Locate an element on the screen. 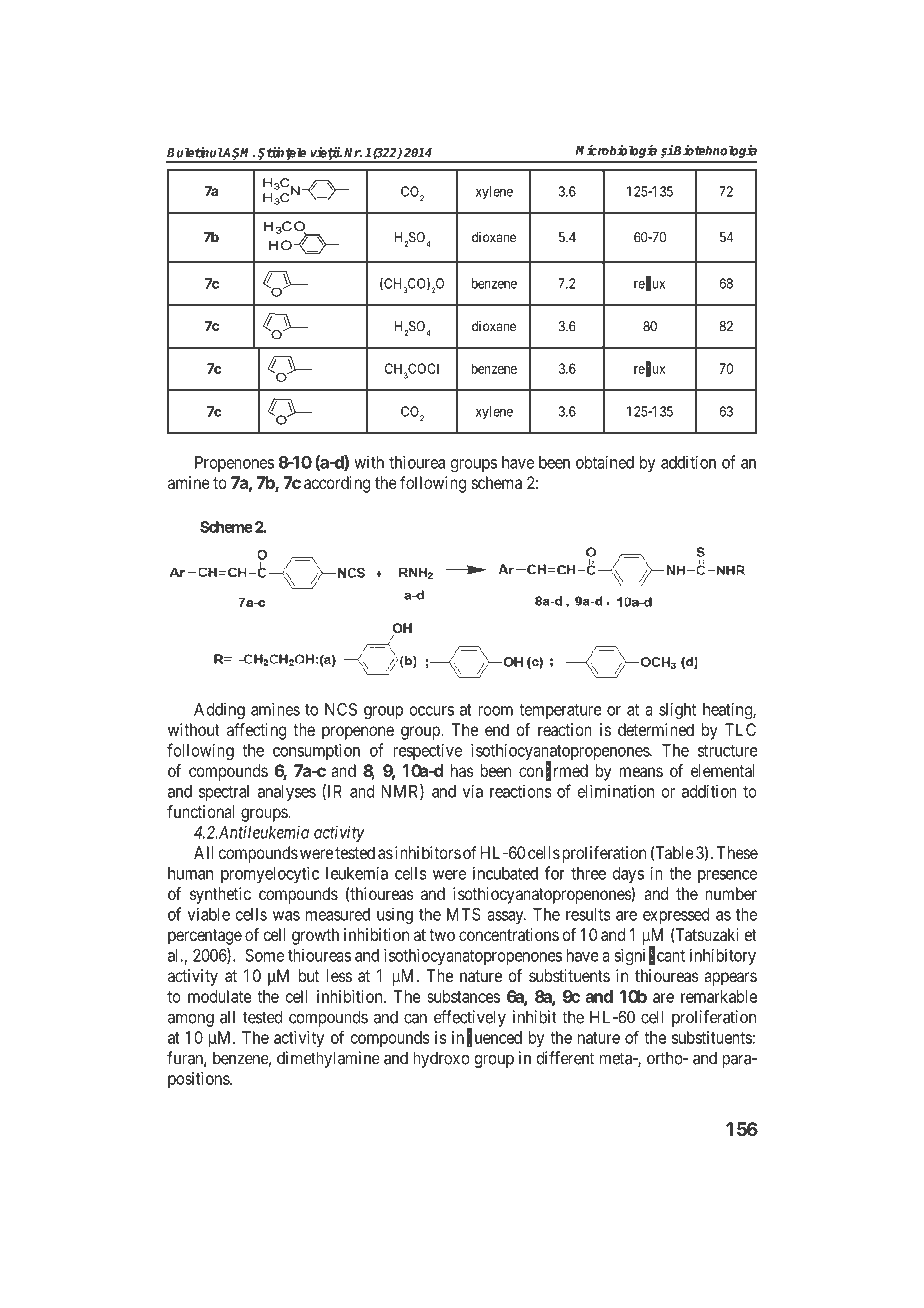 This screenshot has width=924, height=1308. effectively is located at coordinates (470, 1019).
